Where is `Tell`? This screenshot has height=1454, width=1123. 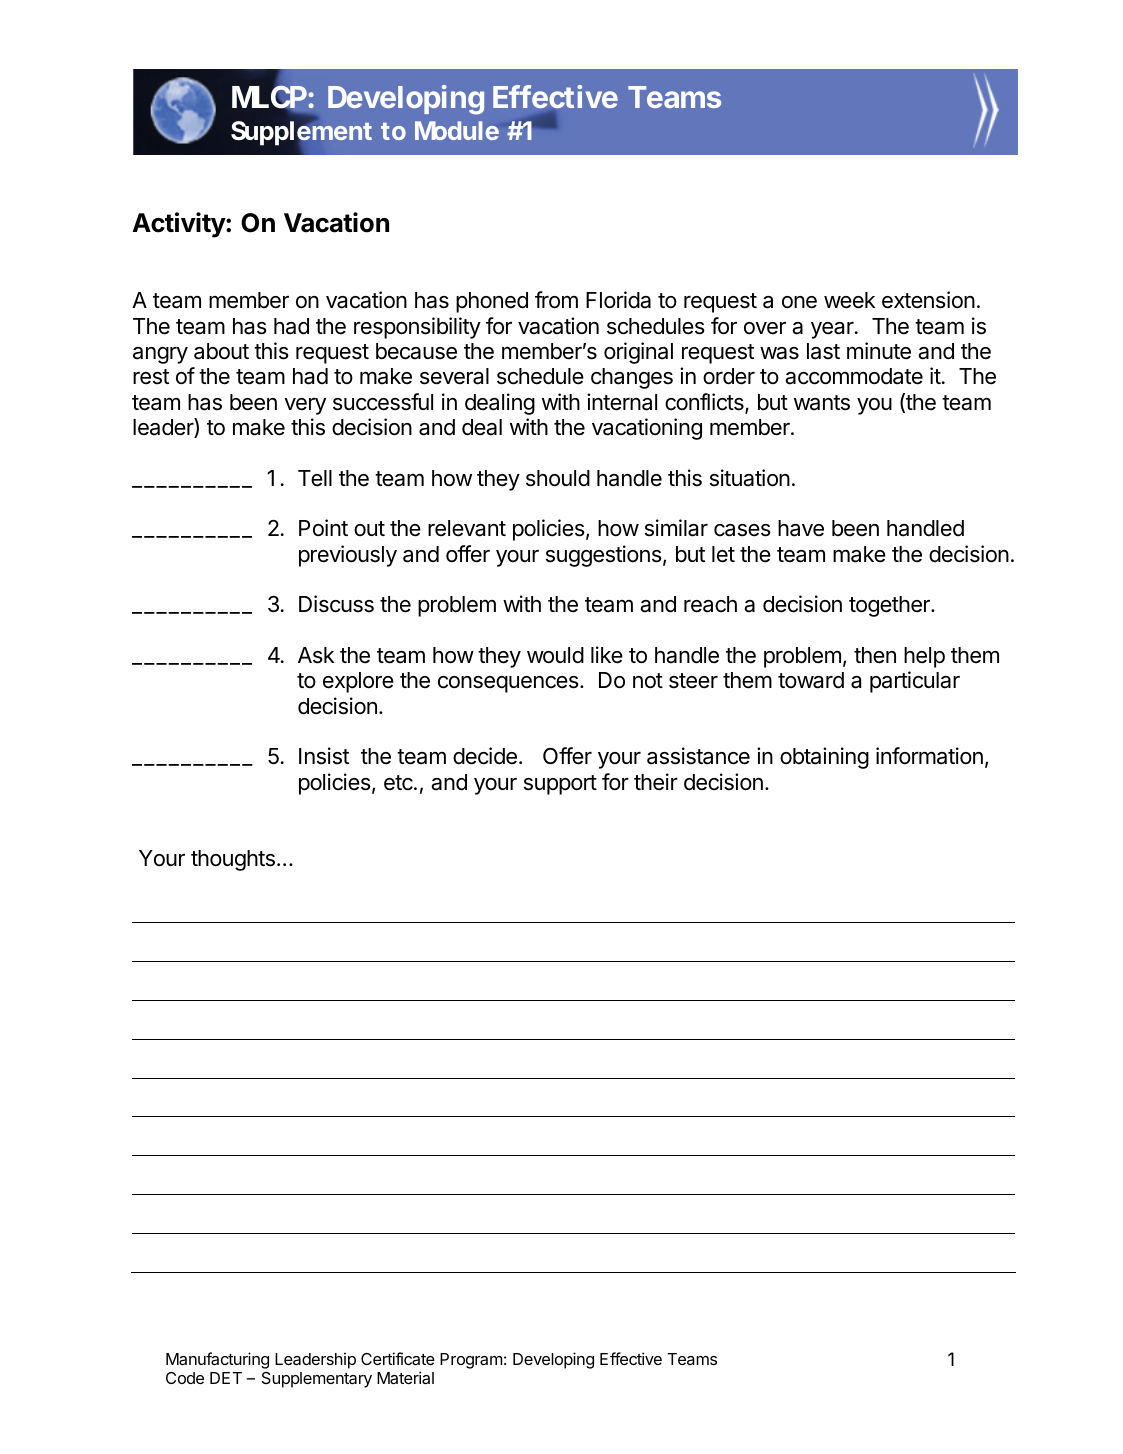 Tell is located at coordinates (315, 478).
